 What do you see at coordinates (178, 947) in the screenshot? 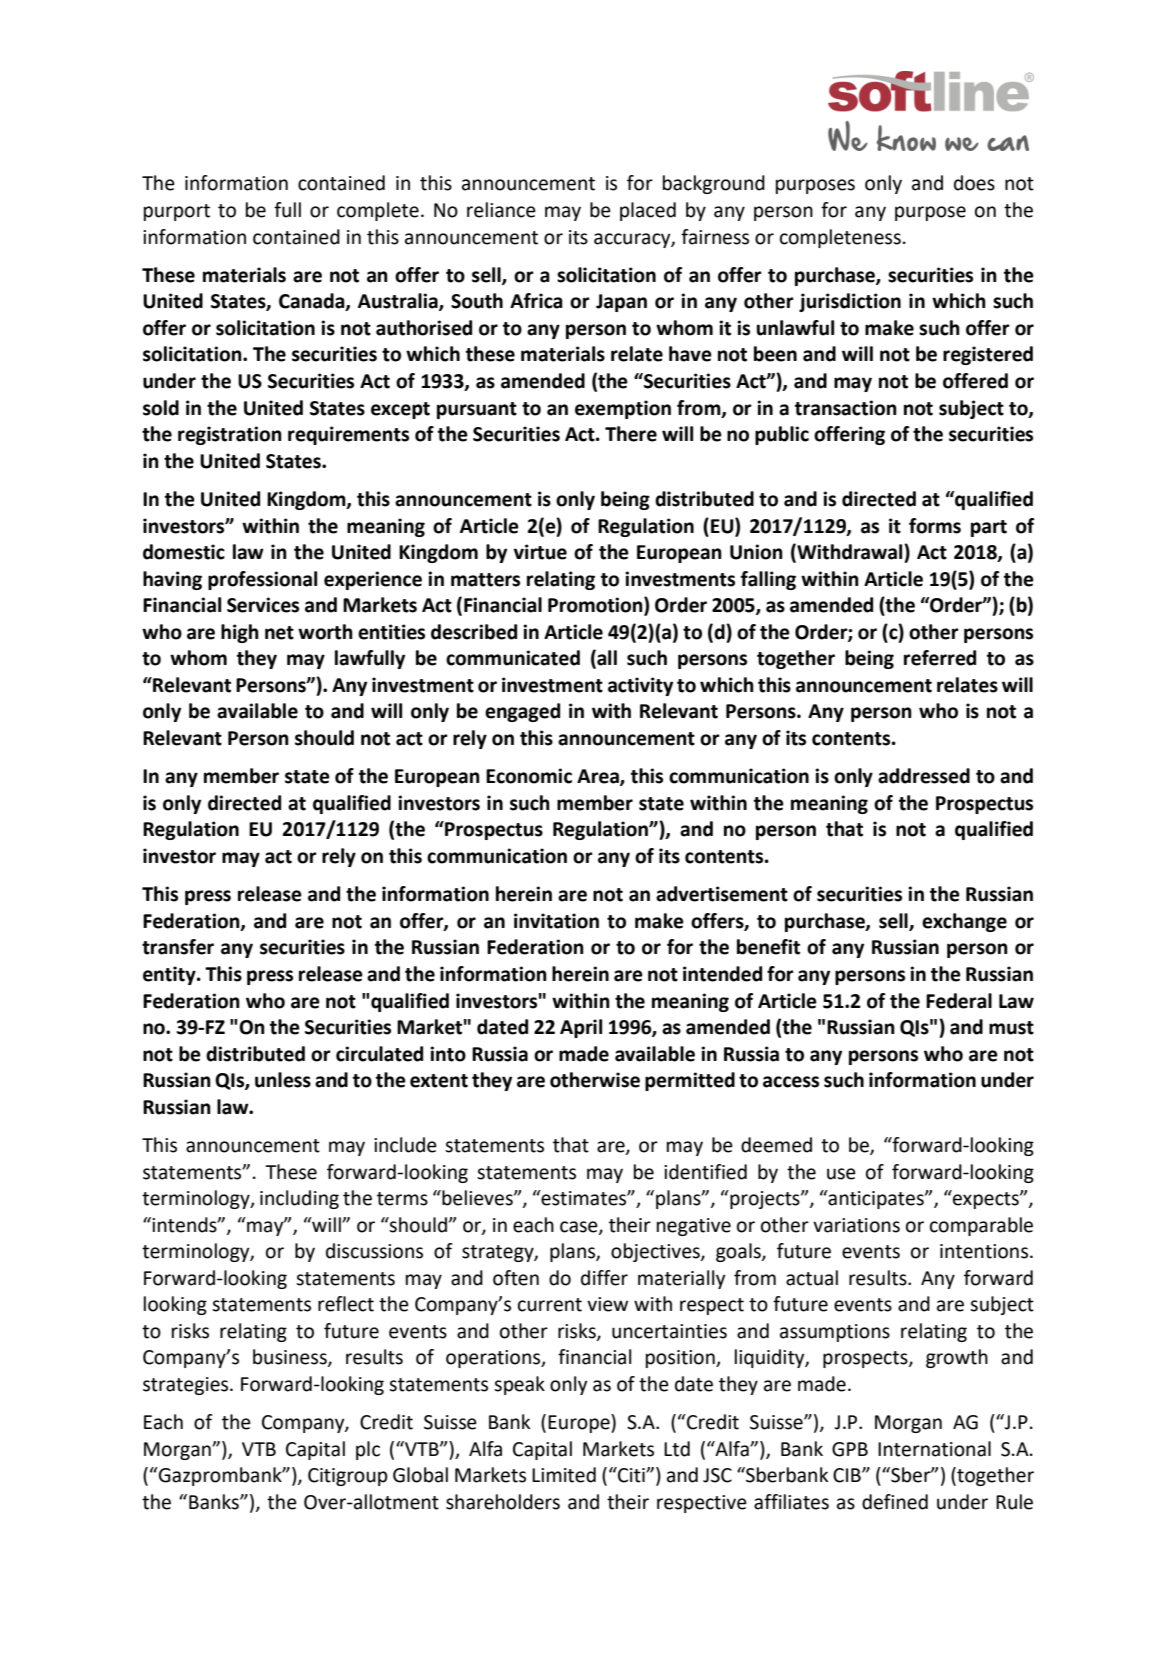
I see `transfer` at bounding box center [178, 947].
